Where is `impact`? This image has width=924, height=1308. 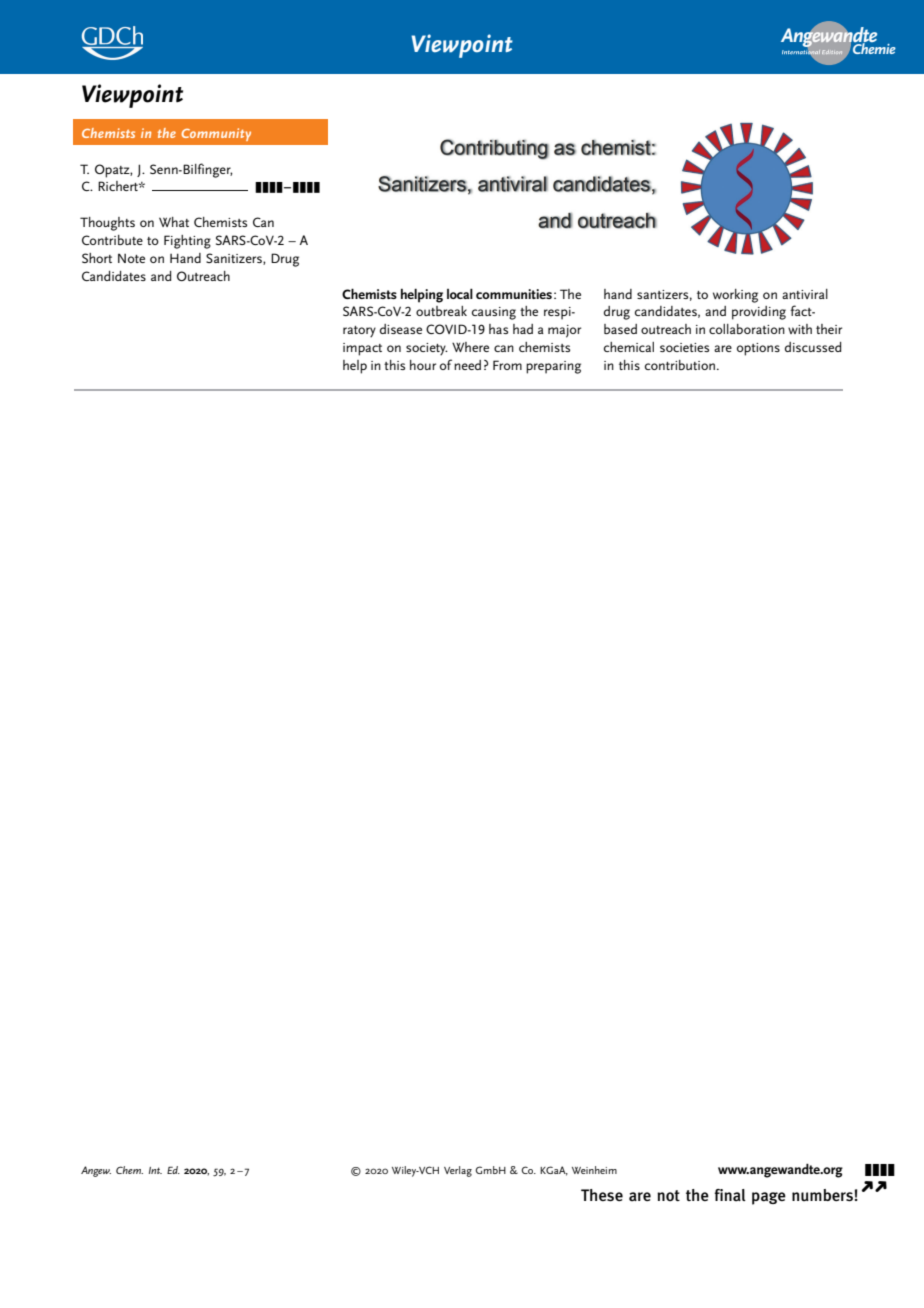
impact is located at coordinates (362, 349).
